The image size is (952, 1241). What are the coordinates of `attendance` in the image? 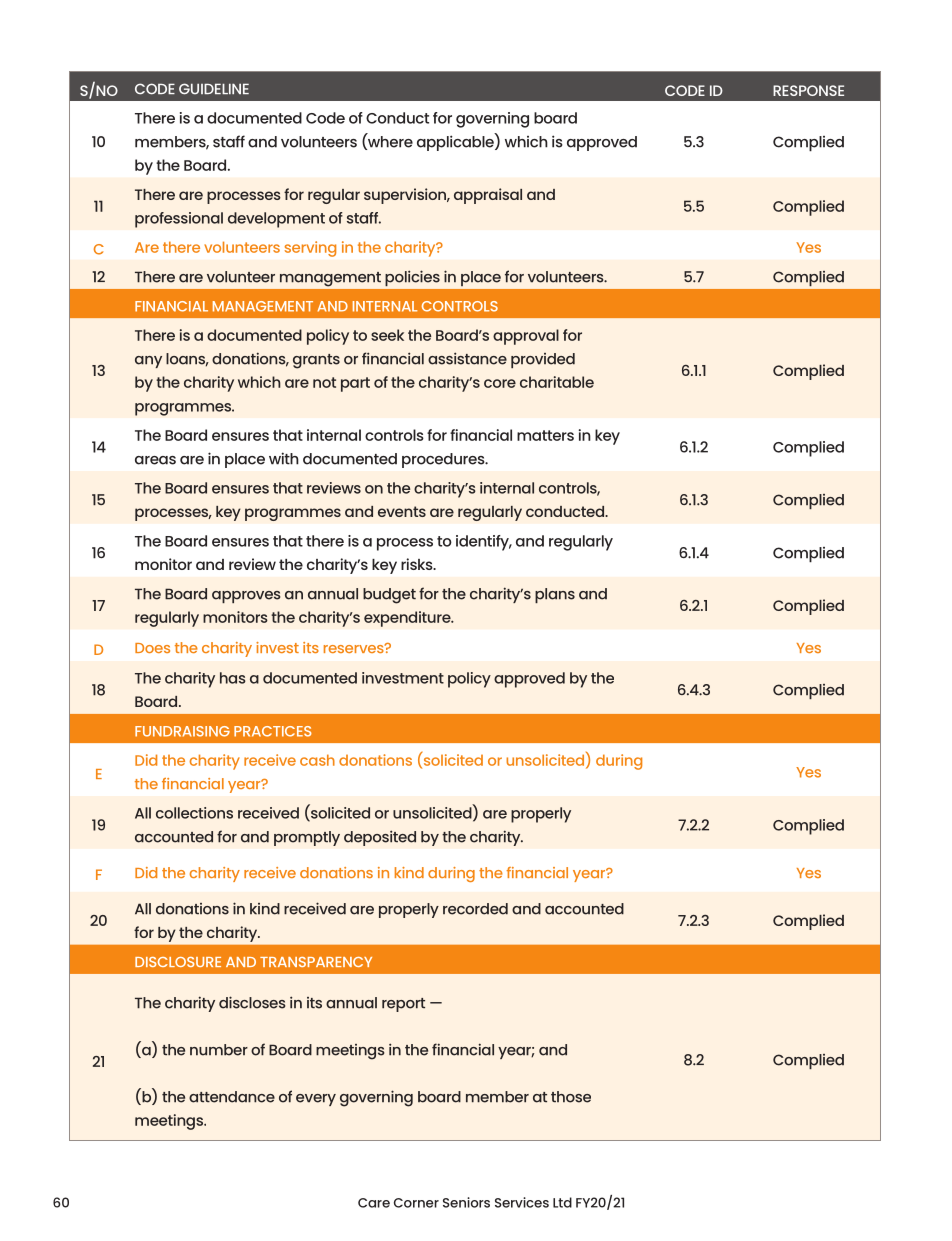 It's located at (232, 1097).
